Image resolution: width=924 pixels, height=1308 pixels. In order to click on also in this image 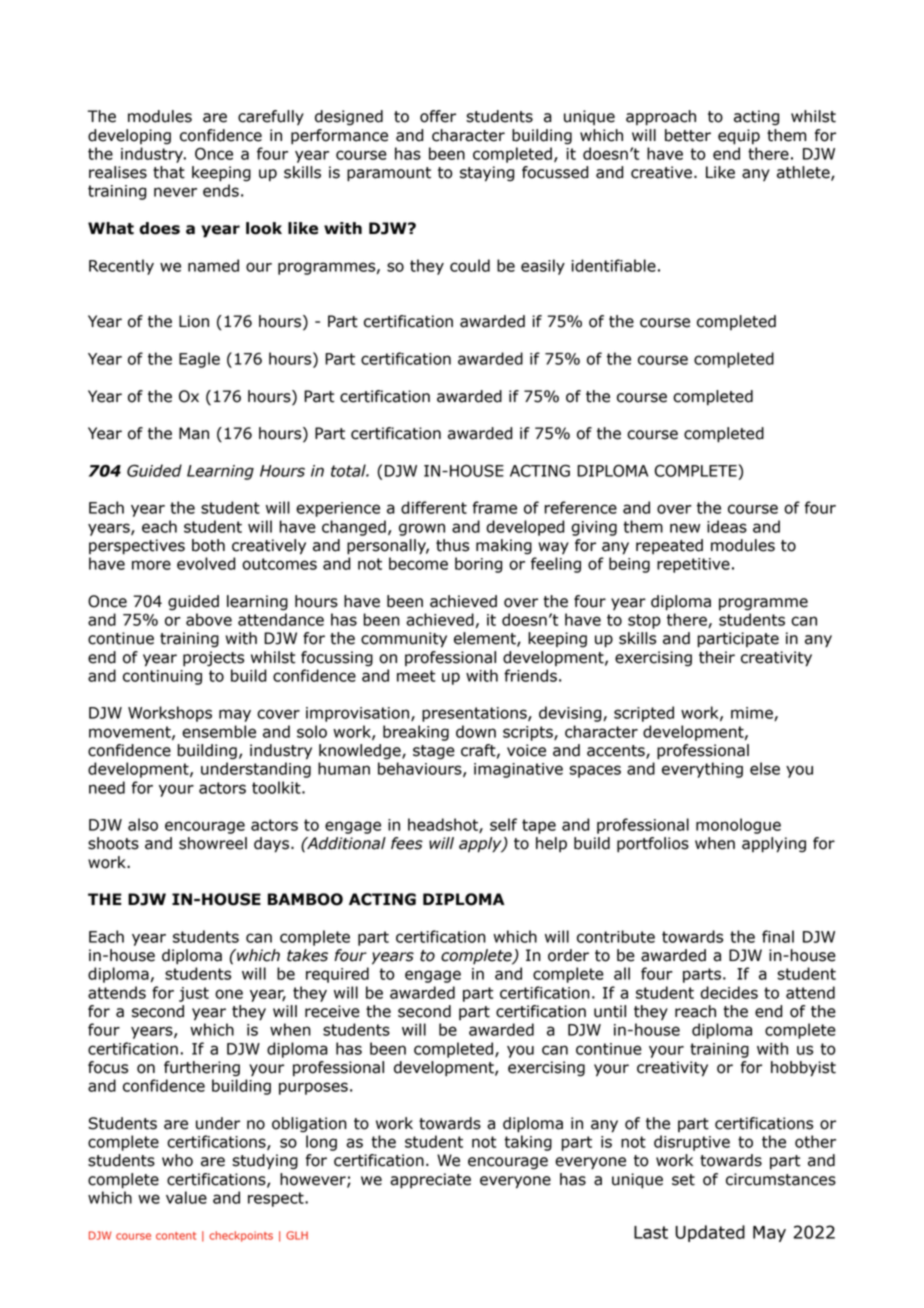, I will do `click(143, 824)`.
